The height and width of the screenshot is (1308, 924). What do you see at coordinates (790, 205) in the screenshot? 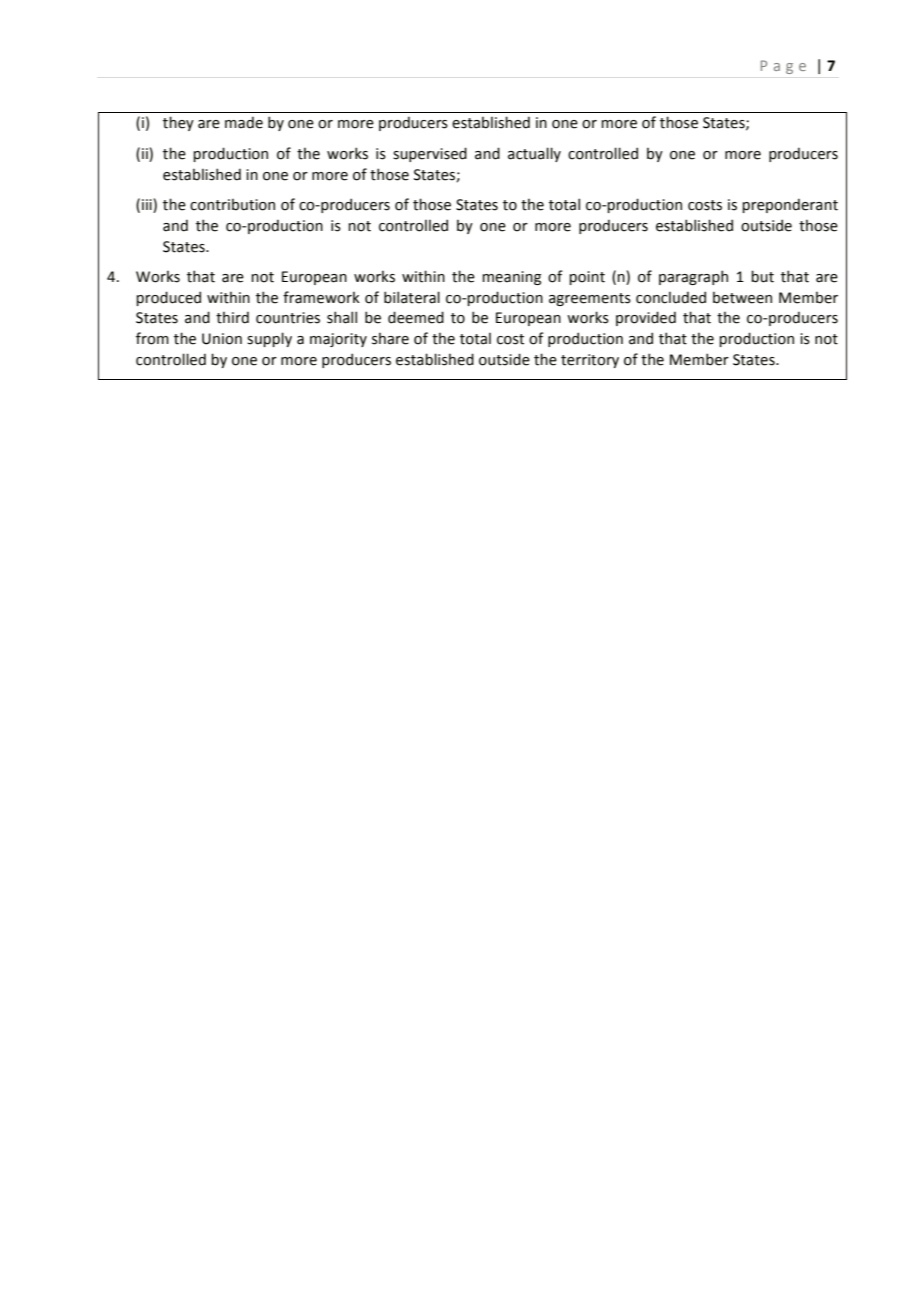
I see `preponderant` at bounding box center [790, 205].
